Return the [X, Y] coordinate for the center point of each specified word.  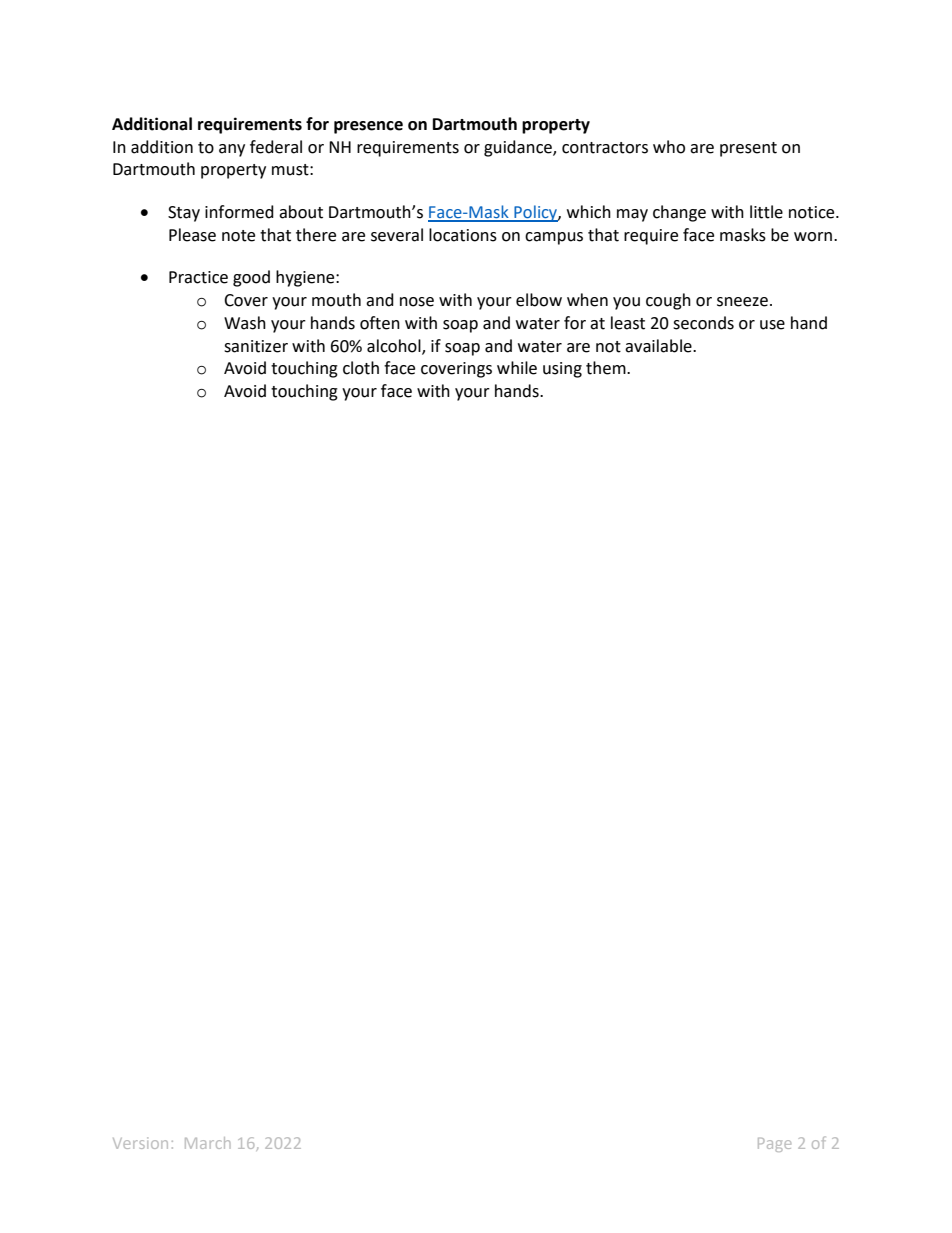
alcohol [395, 346]
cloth [361, 368]
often [380, 323]
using [562, 370]
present [748, 149]
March [208, 1143]
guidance [519, 148]
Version [140, 1143]
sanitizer [256, 346]
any [232, 150]
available [659, 346]
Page [774, 1145]
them [607, 368]
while [517, 368]
